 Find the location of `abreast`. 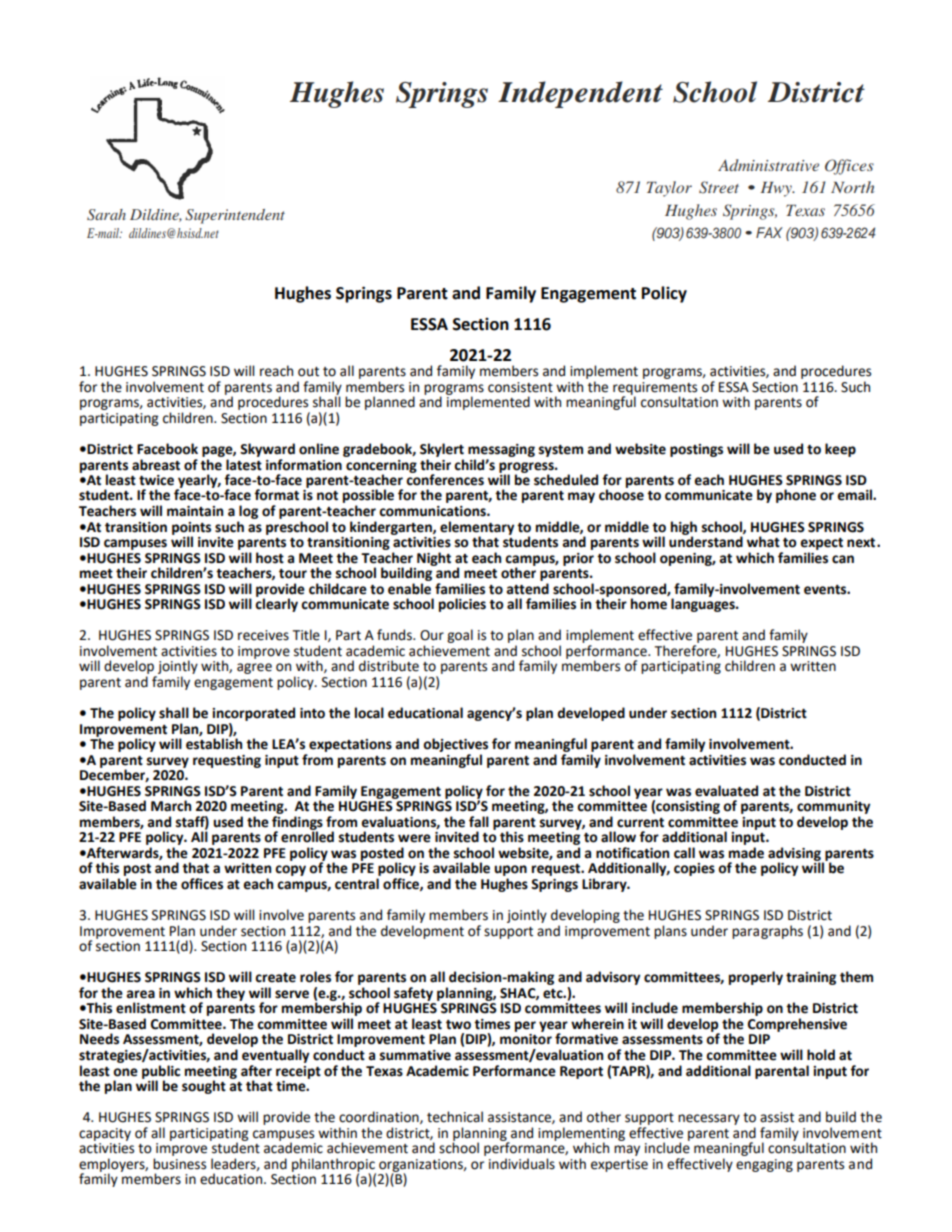

abreast is located at coordinates (156, 465).
